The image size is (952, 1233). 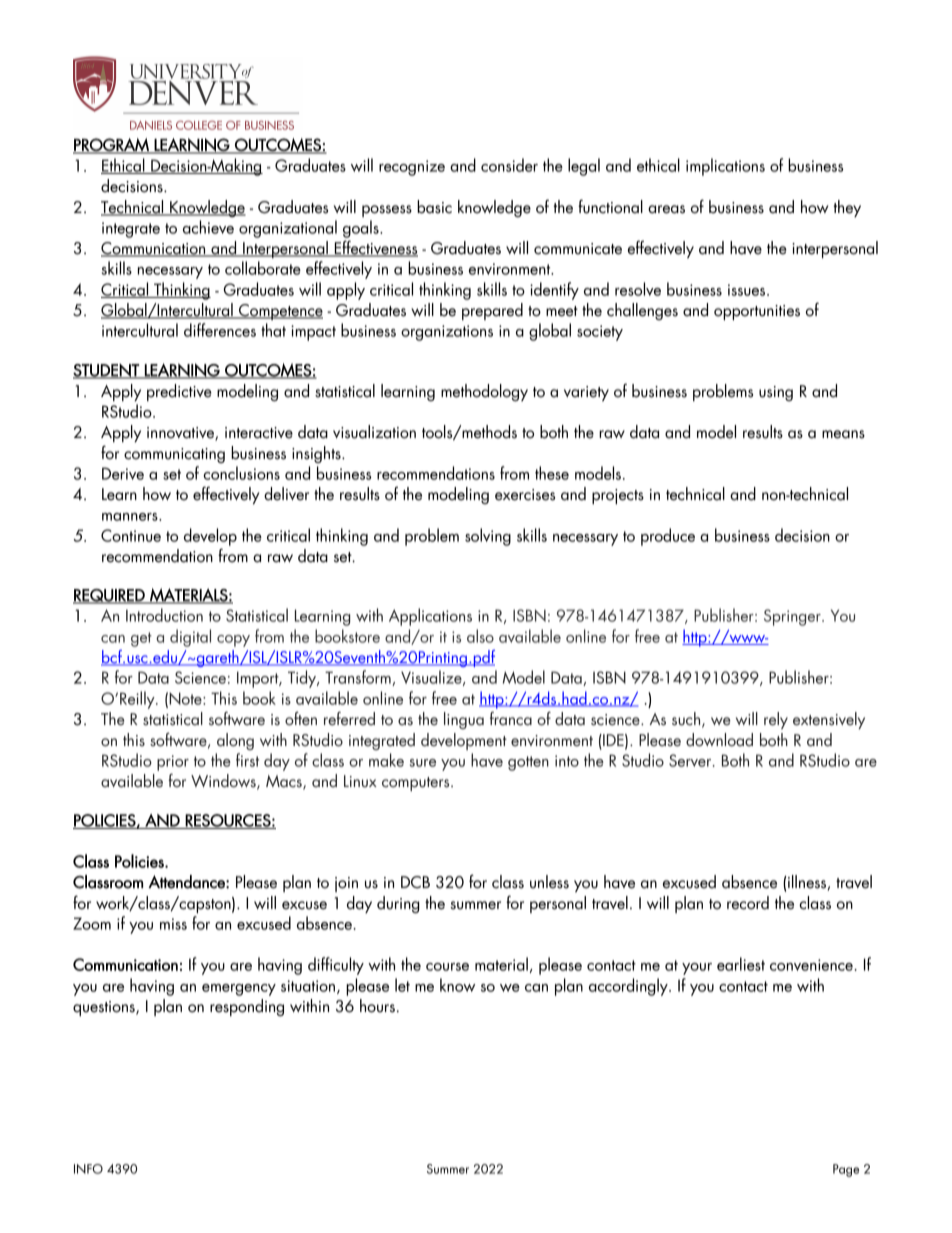 What do you see at coordinates (509, 165) in the page?
I see `consider` at bounding box center [509, 165].
